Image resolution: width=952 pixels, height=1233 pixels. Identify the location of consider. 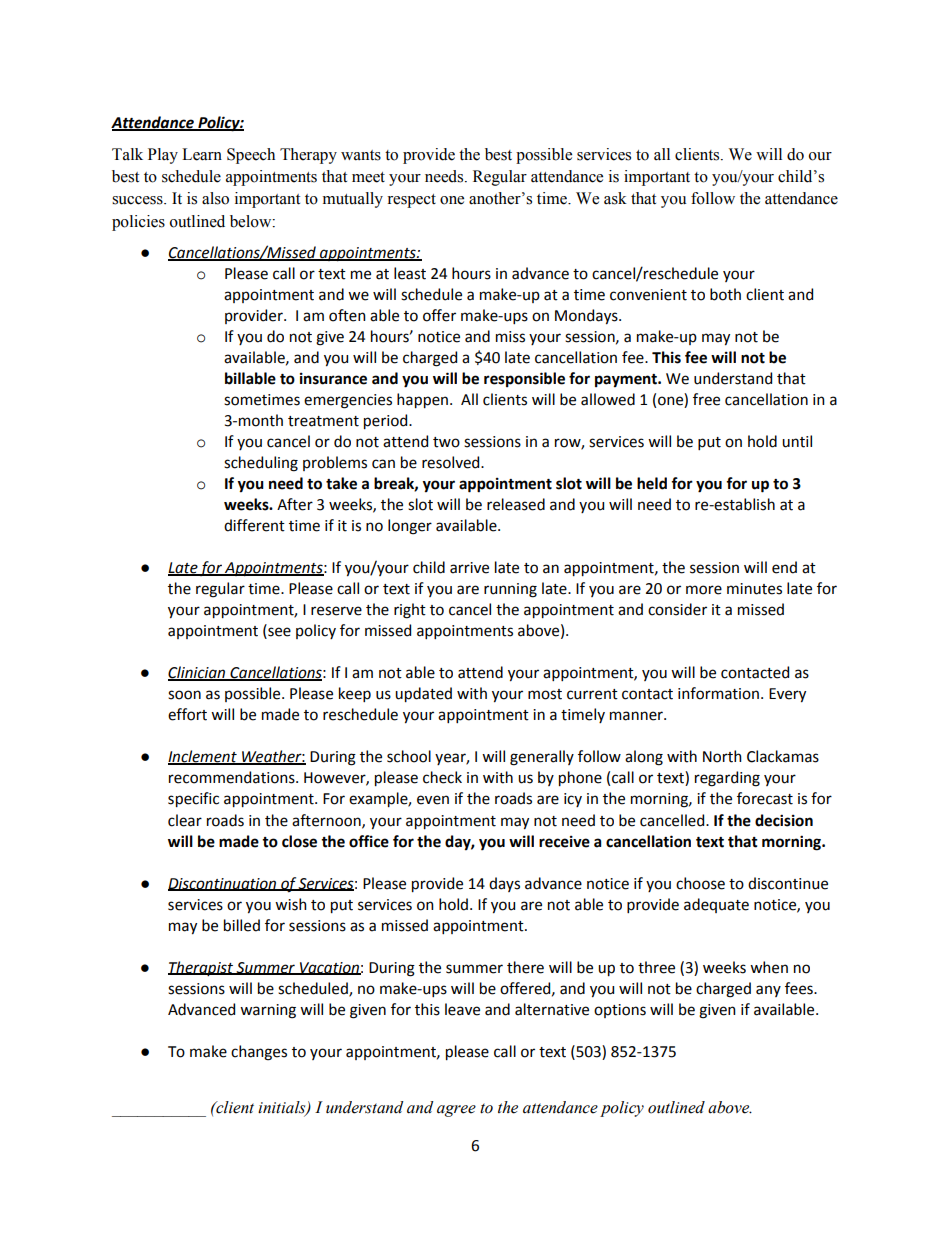
(677, 609).
